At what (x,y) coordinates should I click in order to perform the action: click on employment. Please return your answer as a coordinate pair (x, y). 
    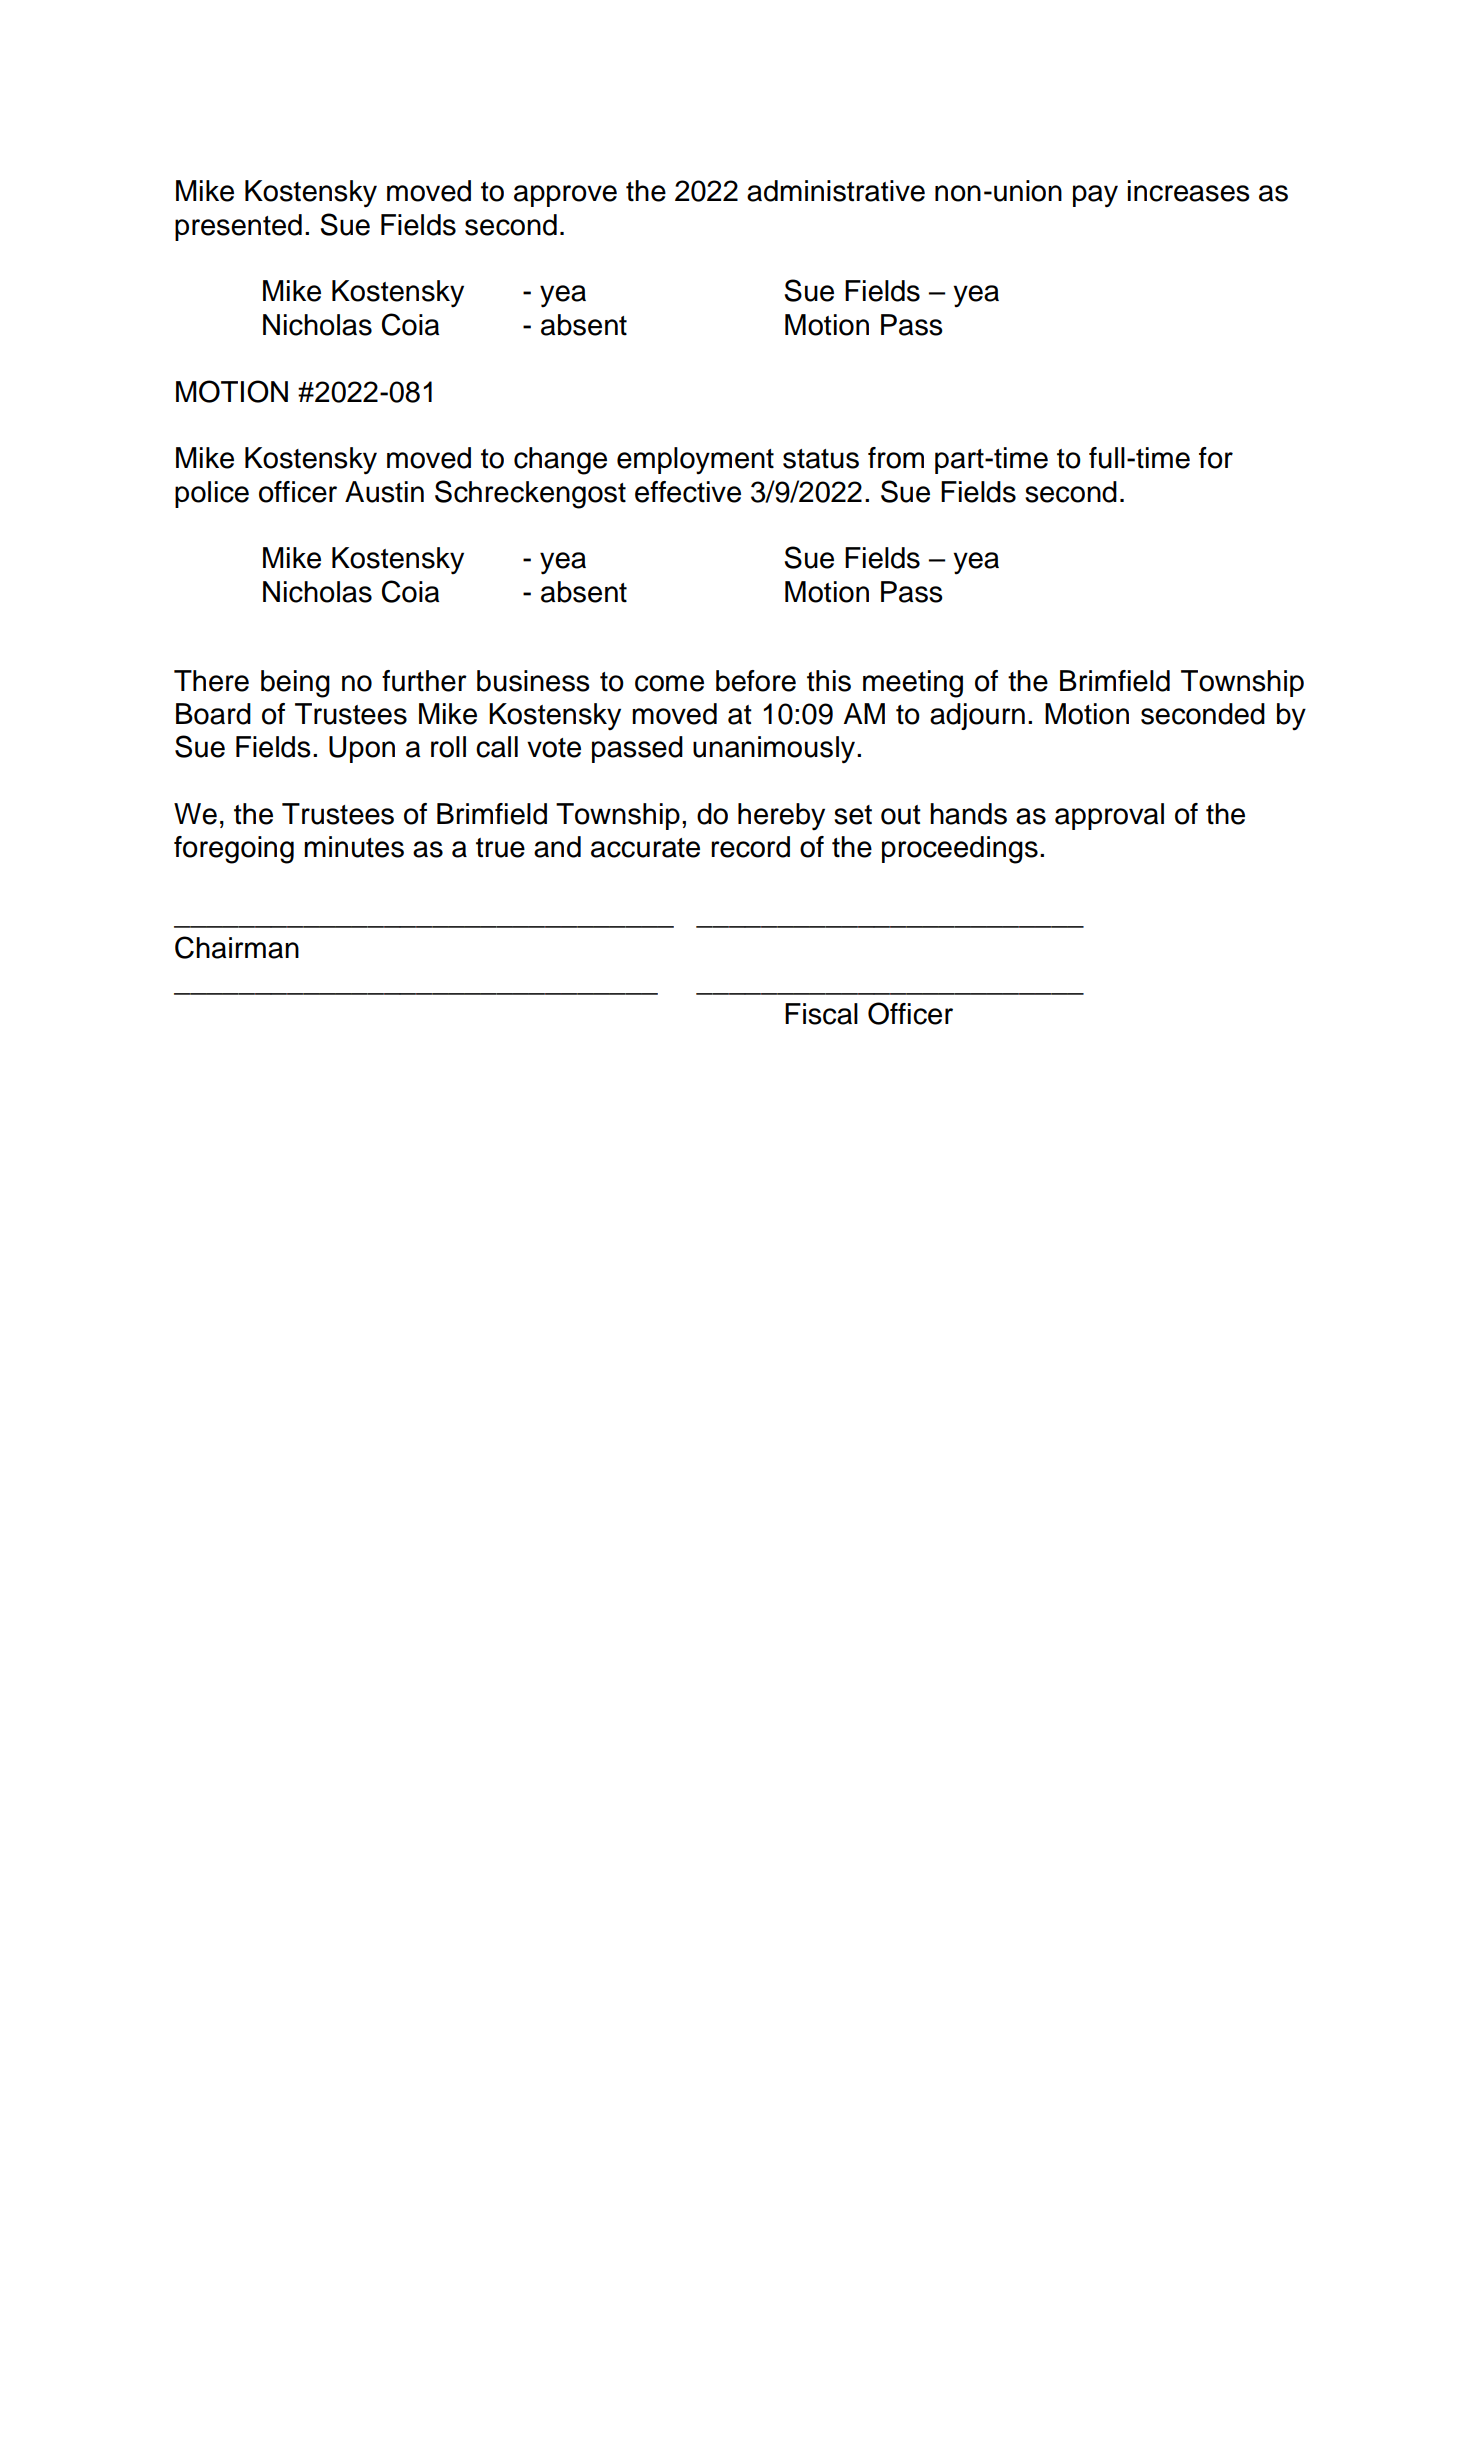
    Looking at the image, I should click on (695, 461).
